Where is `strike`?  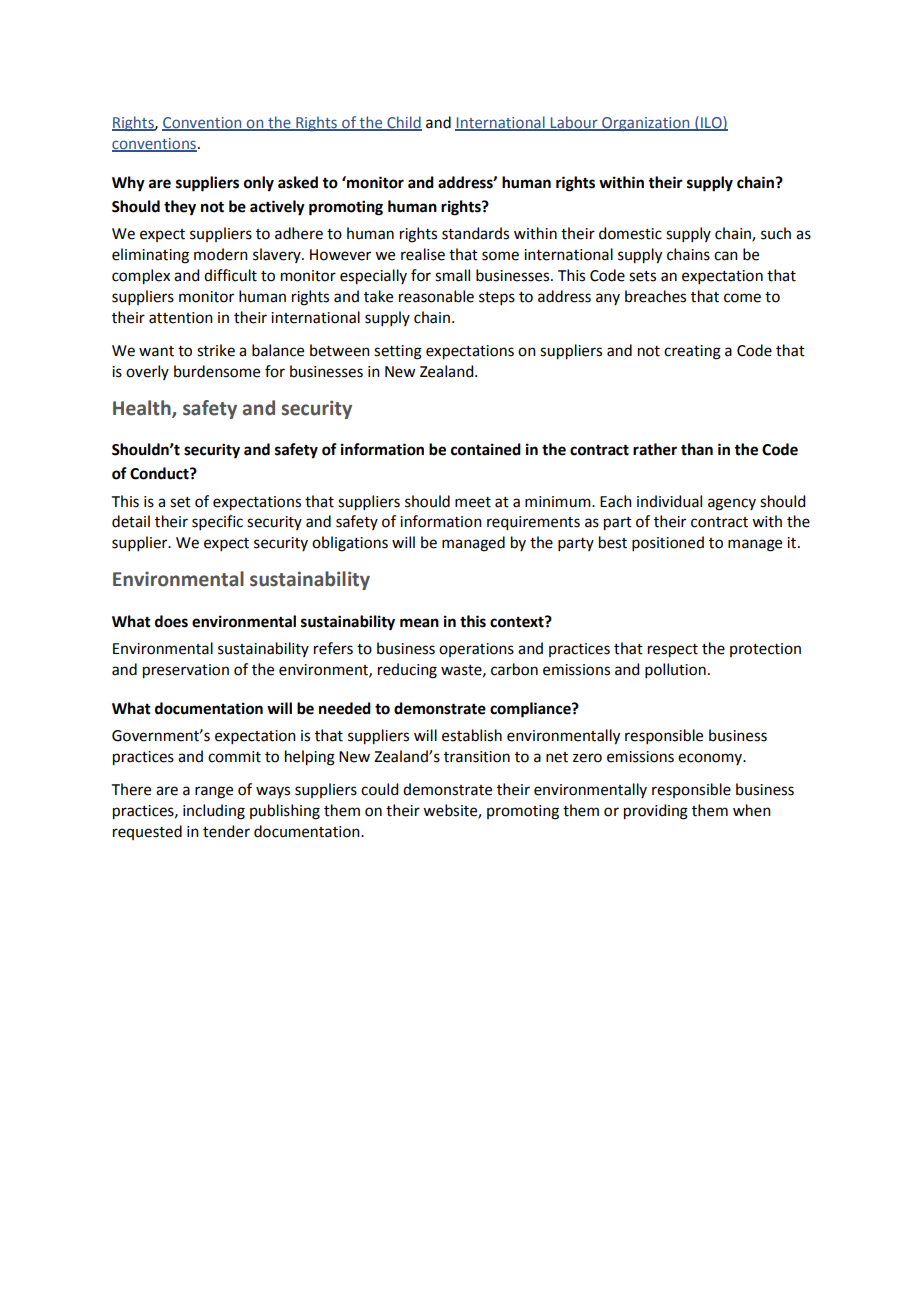 strike is located at coordinates (216, 350).
